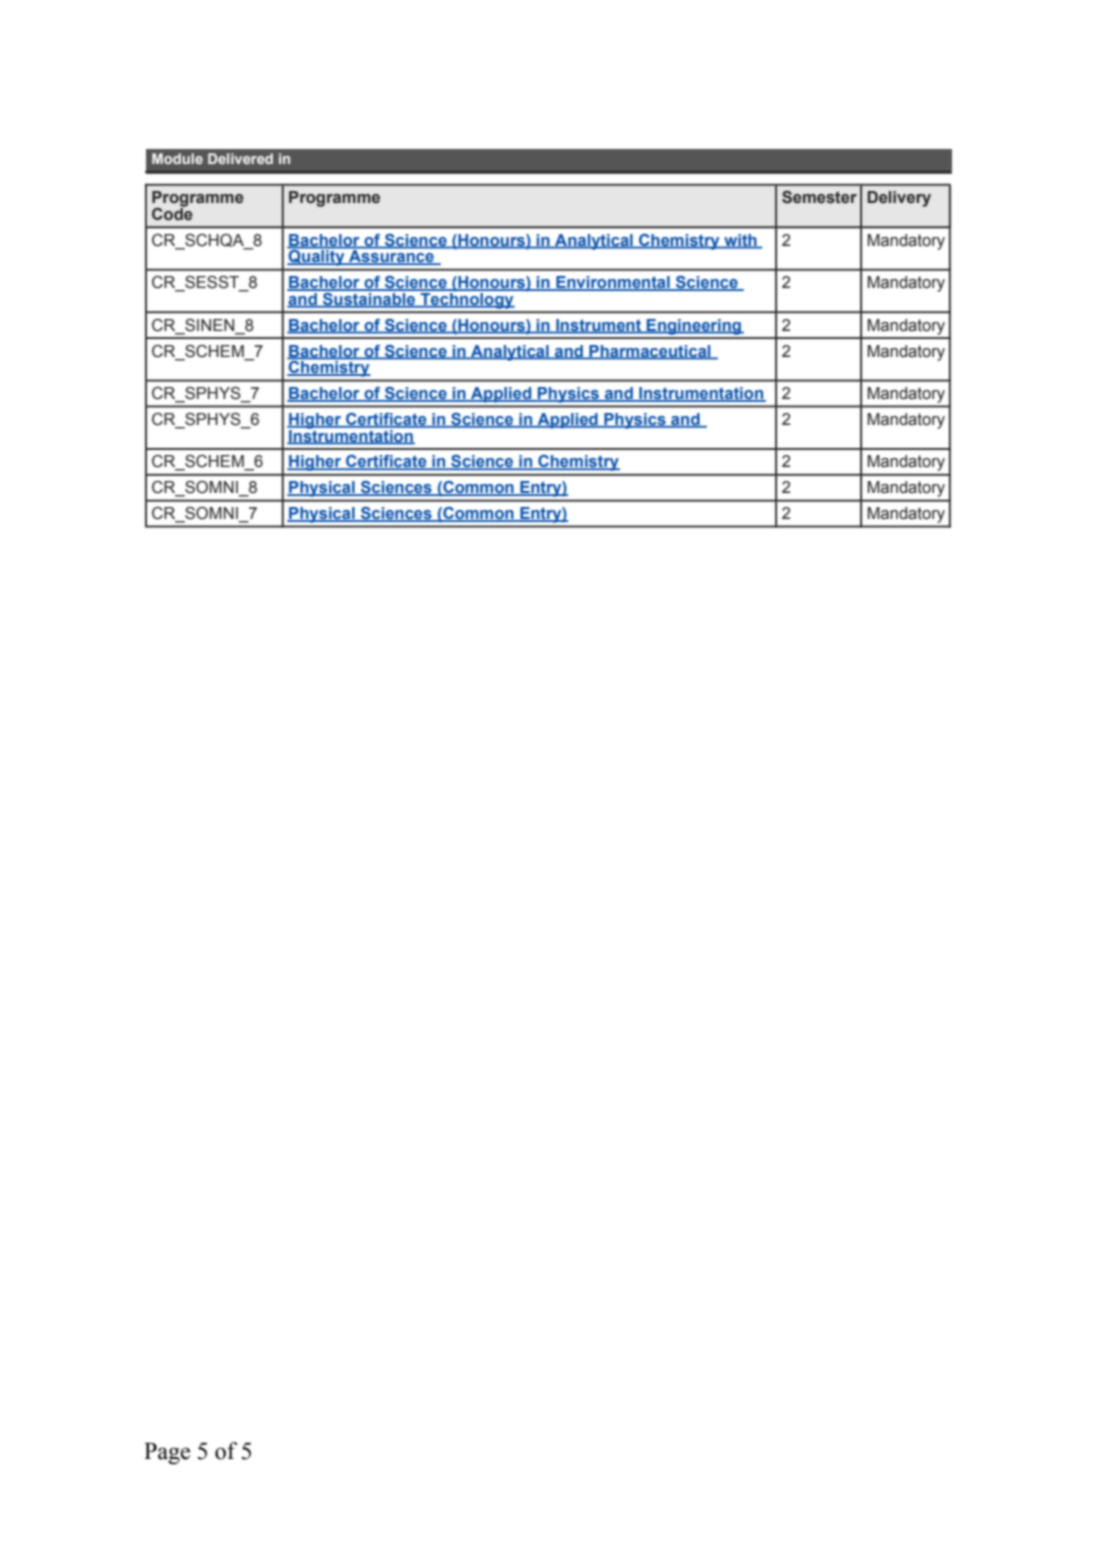 This document has width=1099, height=1555. I want to click on Pharmaceutical, so click(650, 352).
